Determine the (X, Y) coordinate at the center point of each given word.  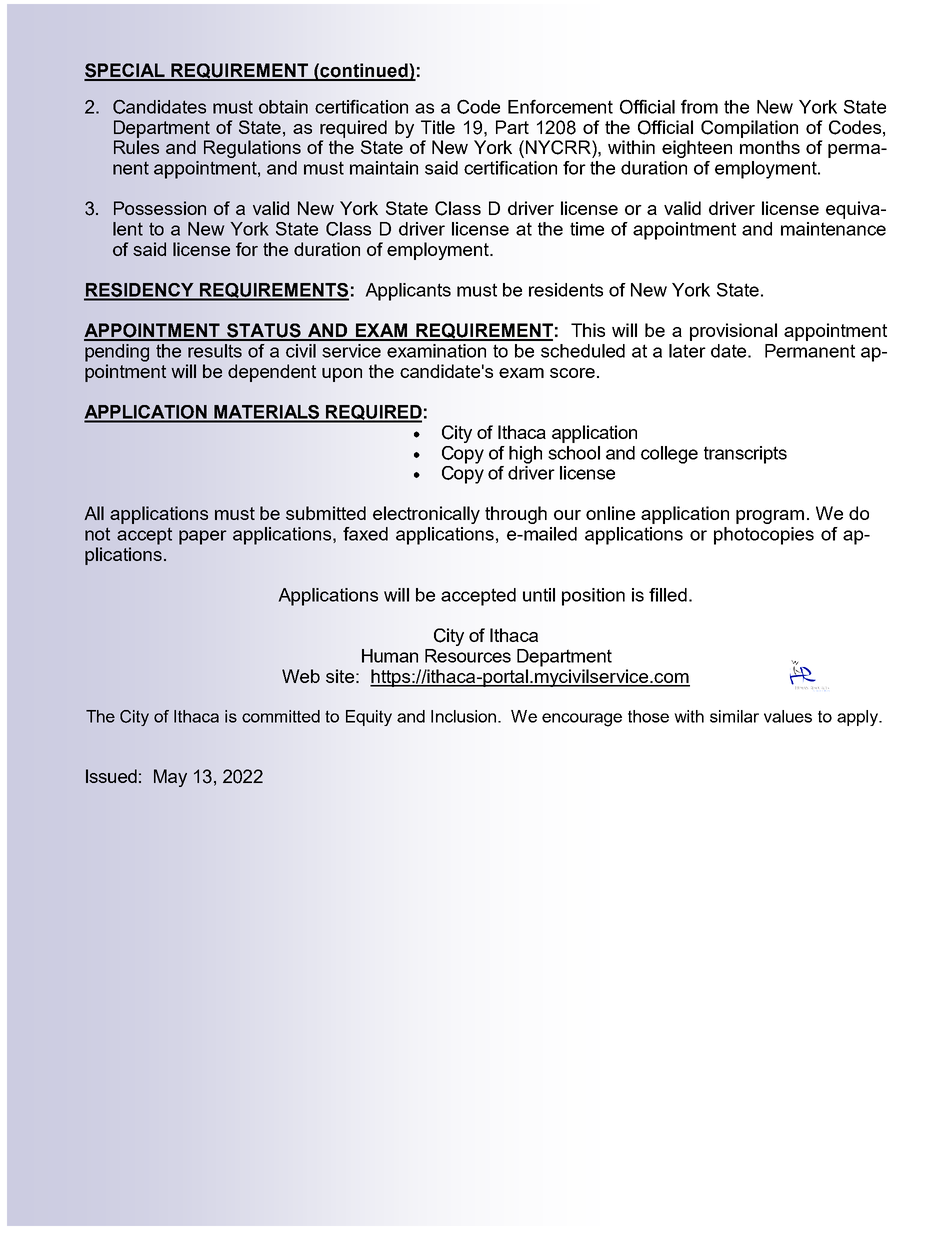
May (170, 778)
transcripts (745, 455)
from (699, 106)
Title (438, 127)
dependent (272, 373)
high (525, 455)
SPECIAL (125, 71)
